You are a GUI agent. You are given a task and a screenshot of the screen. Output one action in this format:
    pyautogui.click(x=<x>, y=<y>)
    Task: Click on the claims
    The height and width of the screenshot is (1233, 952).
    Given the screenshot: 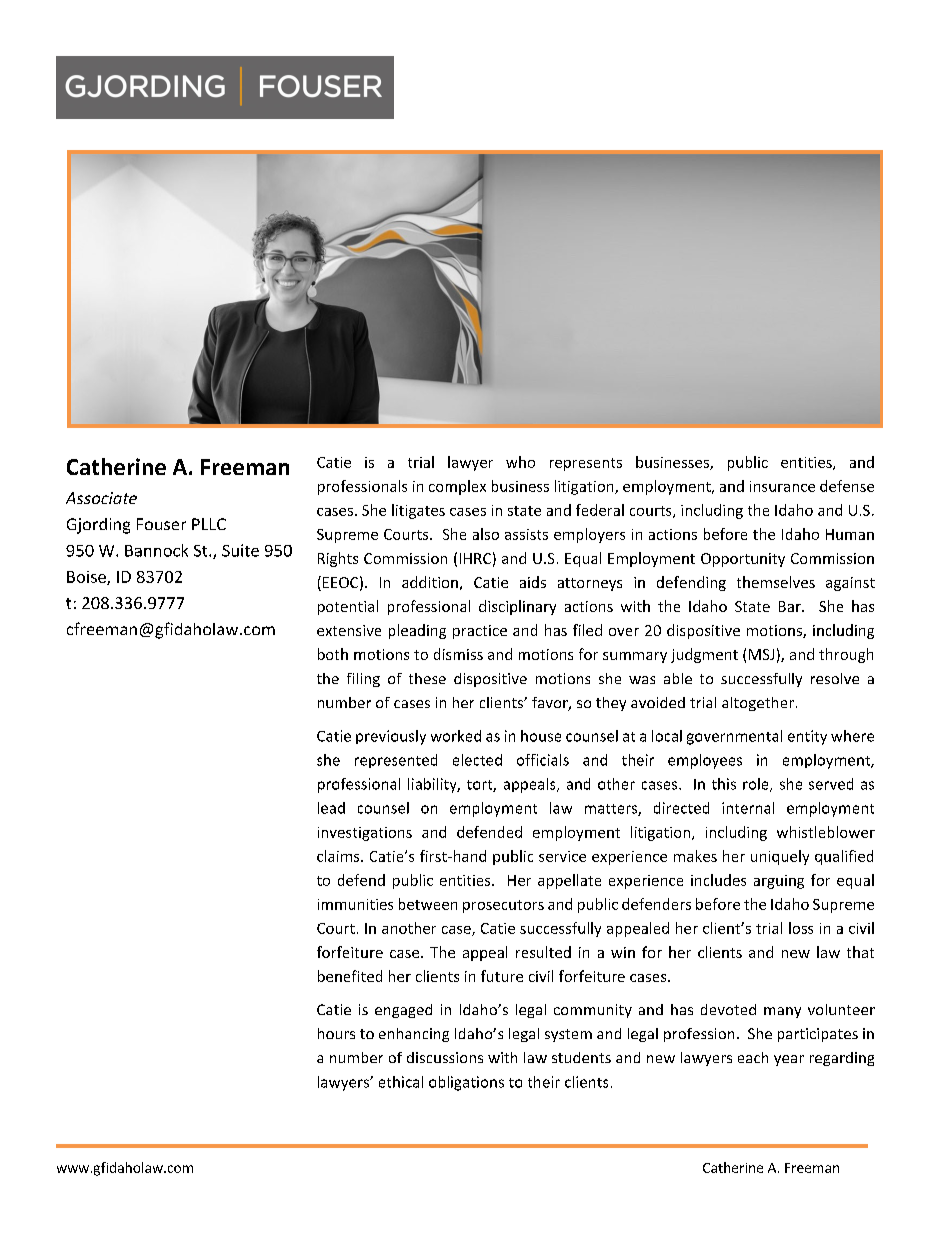 What is the action you would take?
    pyautogui.click(x=339, y=856)
